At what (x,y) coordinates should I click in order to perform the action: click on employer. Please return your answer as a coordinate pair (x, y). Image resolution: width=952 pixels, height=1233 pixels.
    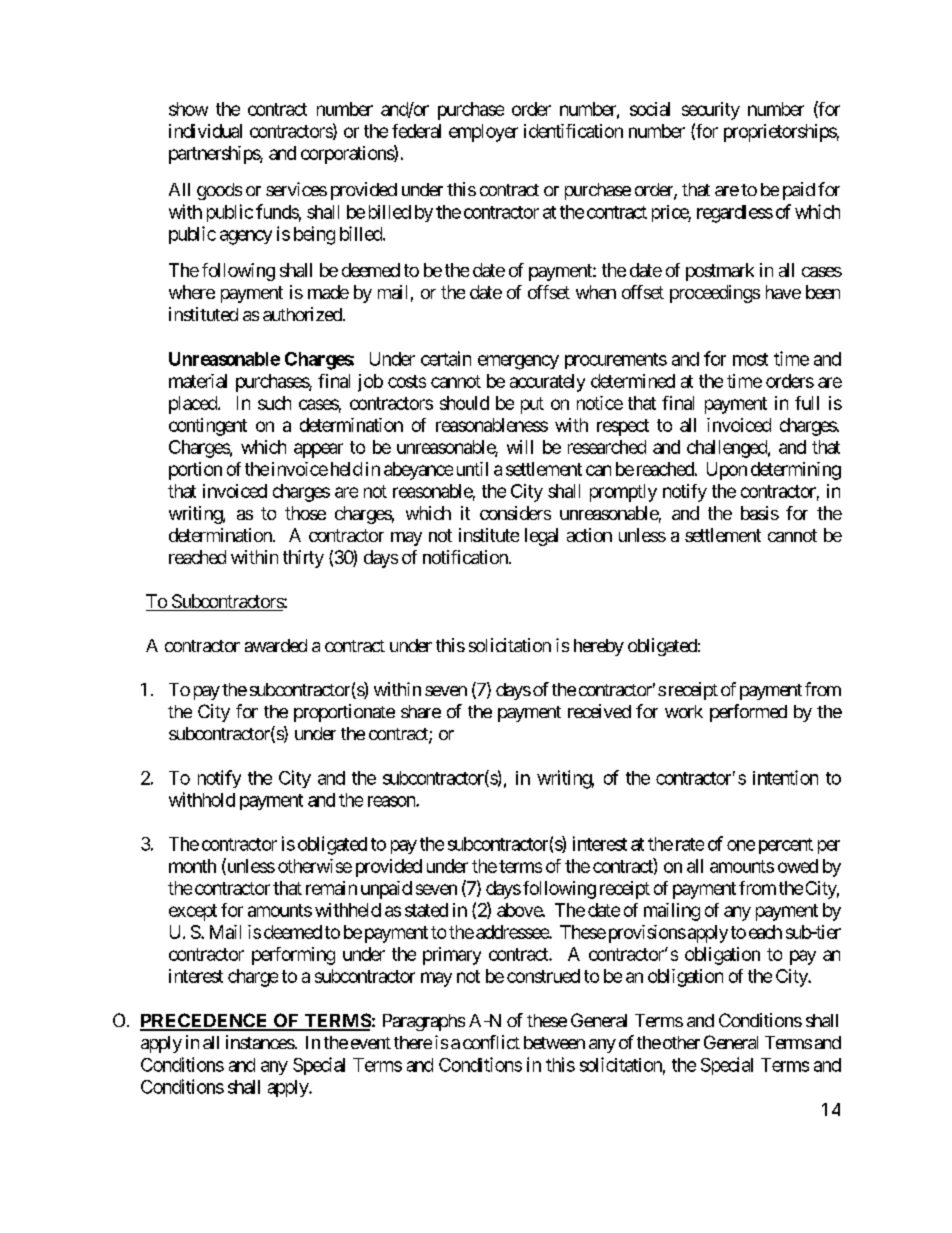
    Looking at the image, I should click on (483, 133).
